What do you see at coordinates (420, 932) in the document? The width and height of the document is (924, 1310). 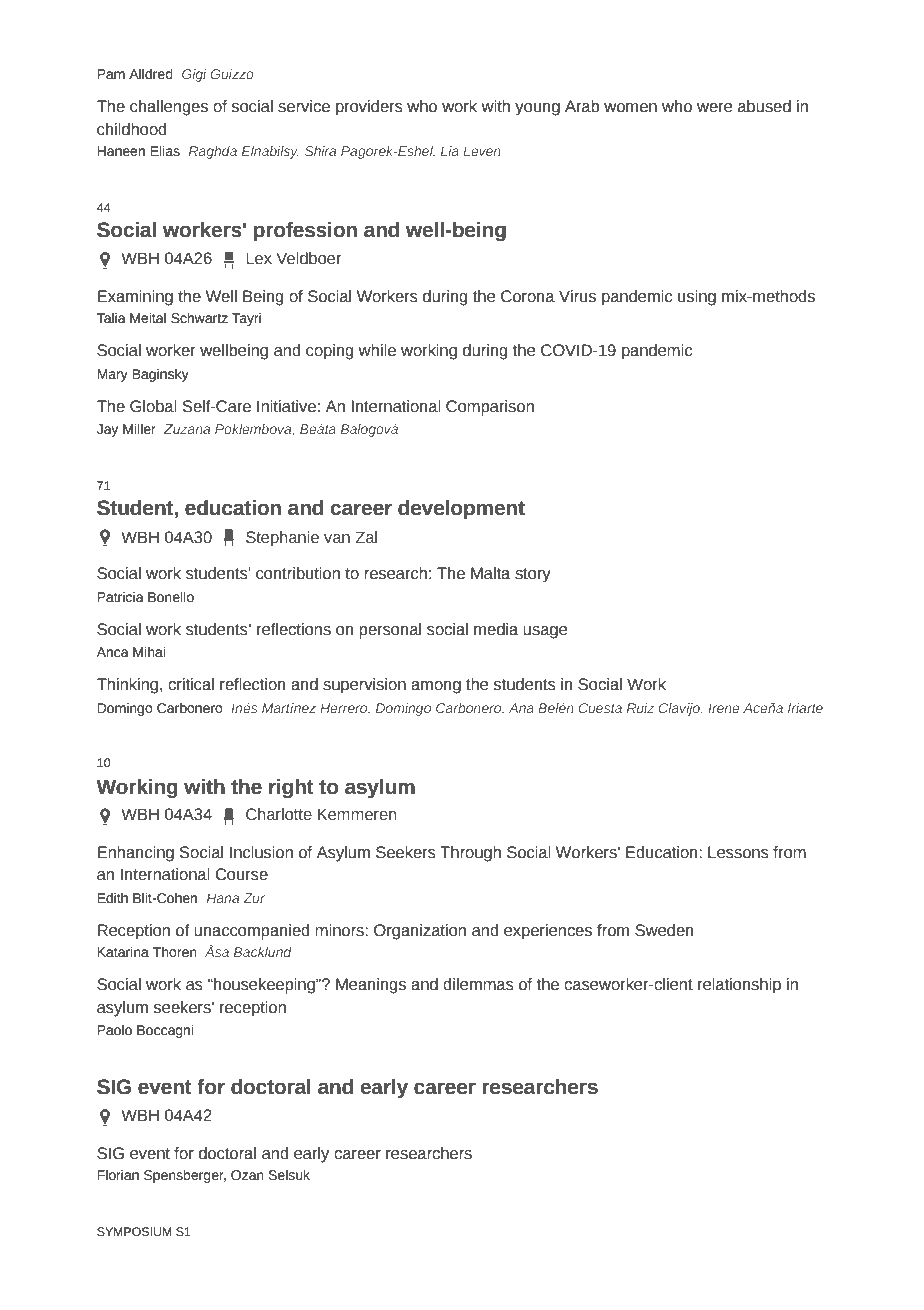 I see `Organization` at bounding box center [420, 932].
